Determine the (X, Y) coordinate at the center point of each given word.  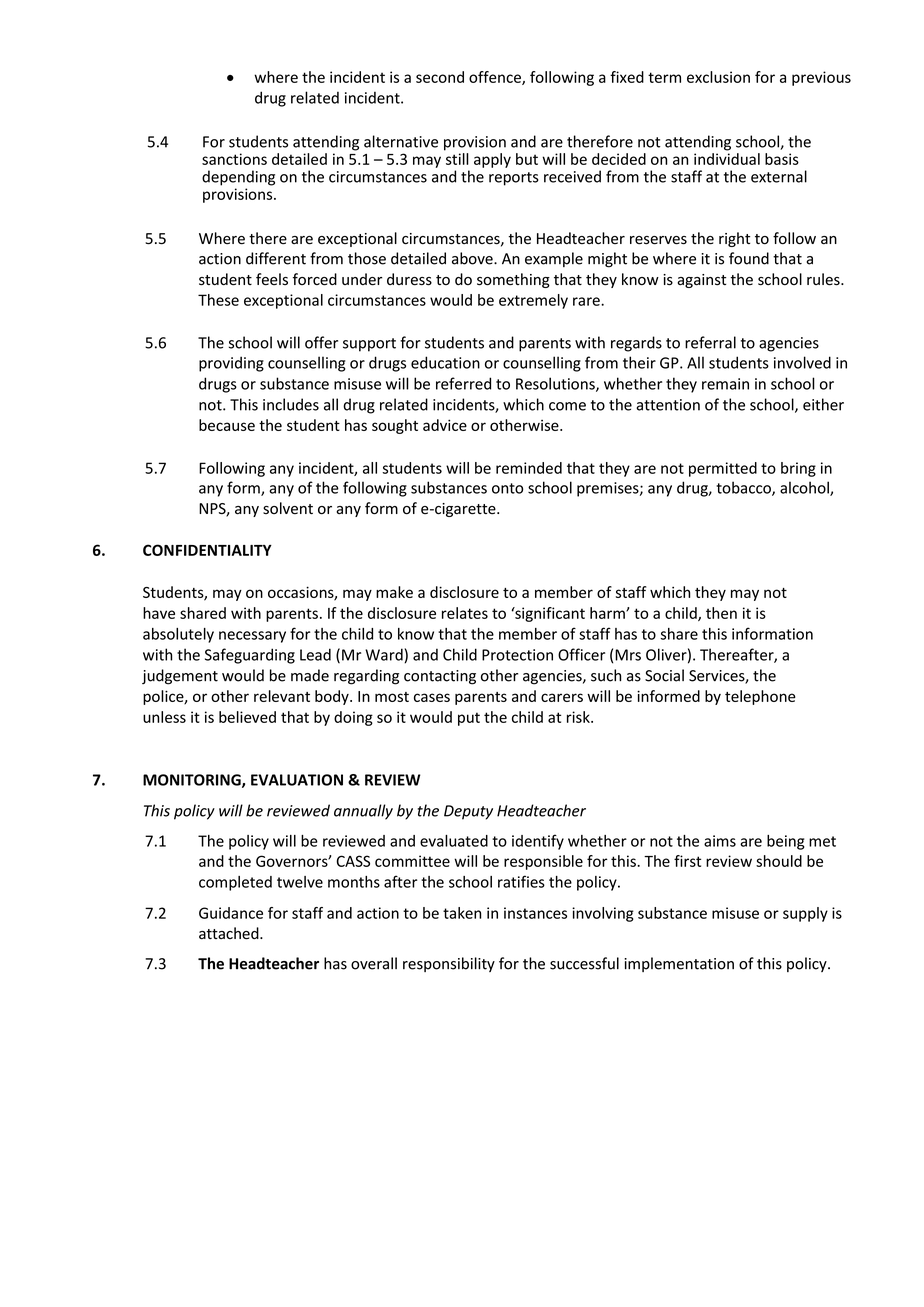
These (218, 300)
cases (432, 697)
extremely (533, 301)
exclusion (718, 77)
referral (710, 342)
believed (247, 717)
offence (496, 78)
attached (230, 933)
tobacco (744, 488)
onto (507, 488)
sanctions (234, 159)
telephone (760, 697)
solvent (288, 508)
